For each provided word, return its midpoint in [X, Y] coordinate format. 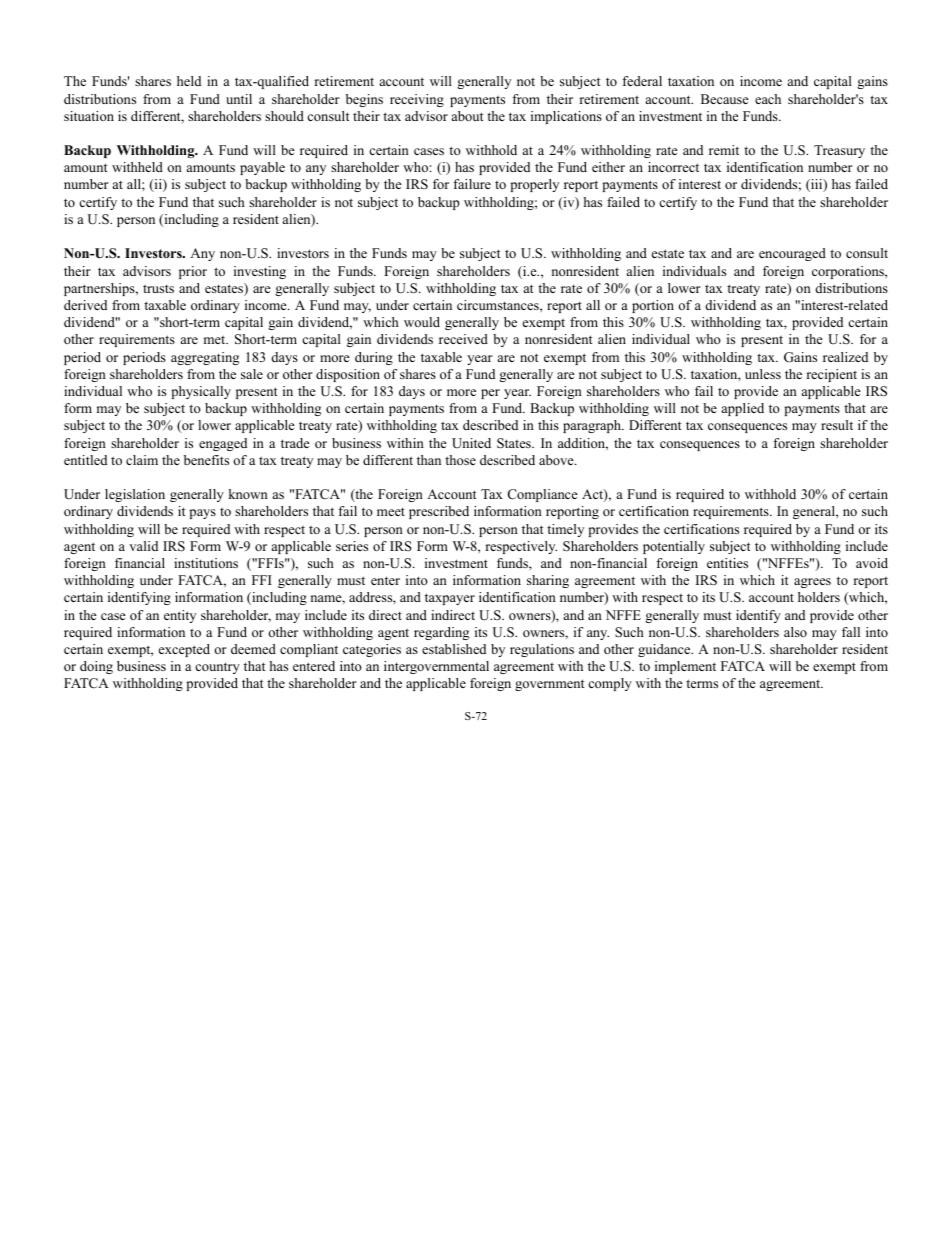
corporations [849, 272]
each [768, 99]
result [837, 425]
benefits [206, 460]
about [467, 116]
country [217, 668]
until [239, 99]
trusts [158, 288]
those [460, 460]
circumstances [499, 305]
